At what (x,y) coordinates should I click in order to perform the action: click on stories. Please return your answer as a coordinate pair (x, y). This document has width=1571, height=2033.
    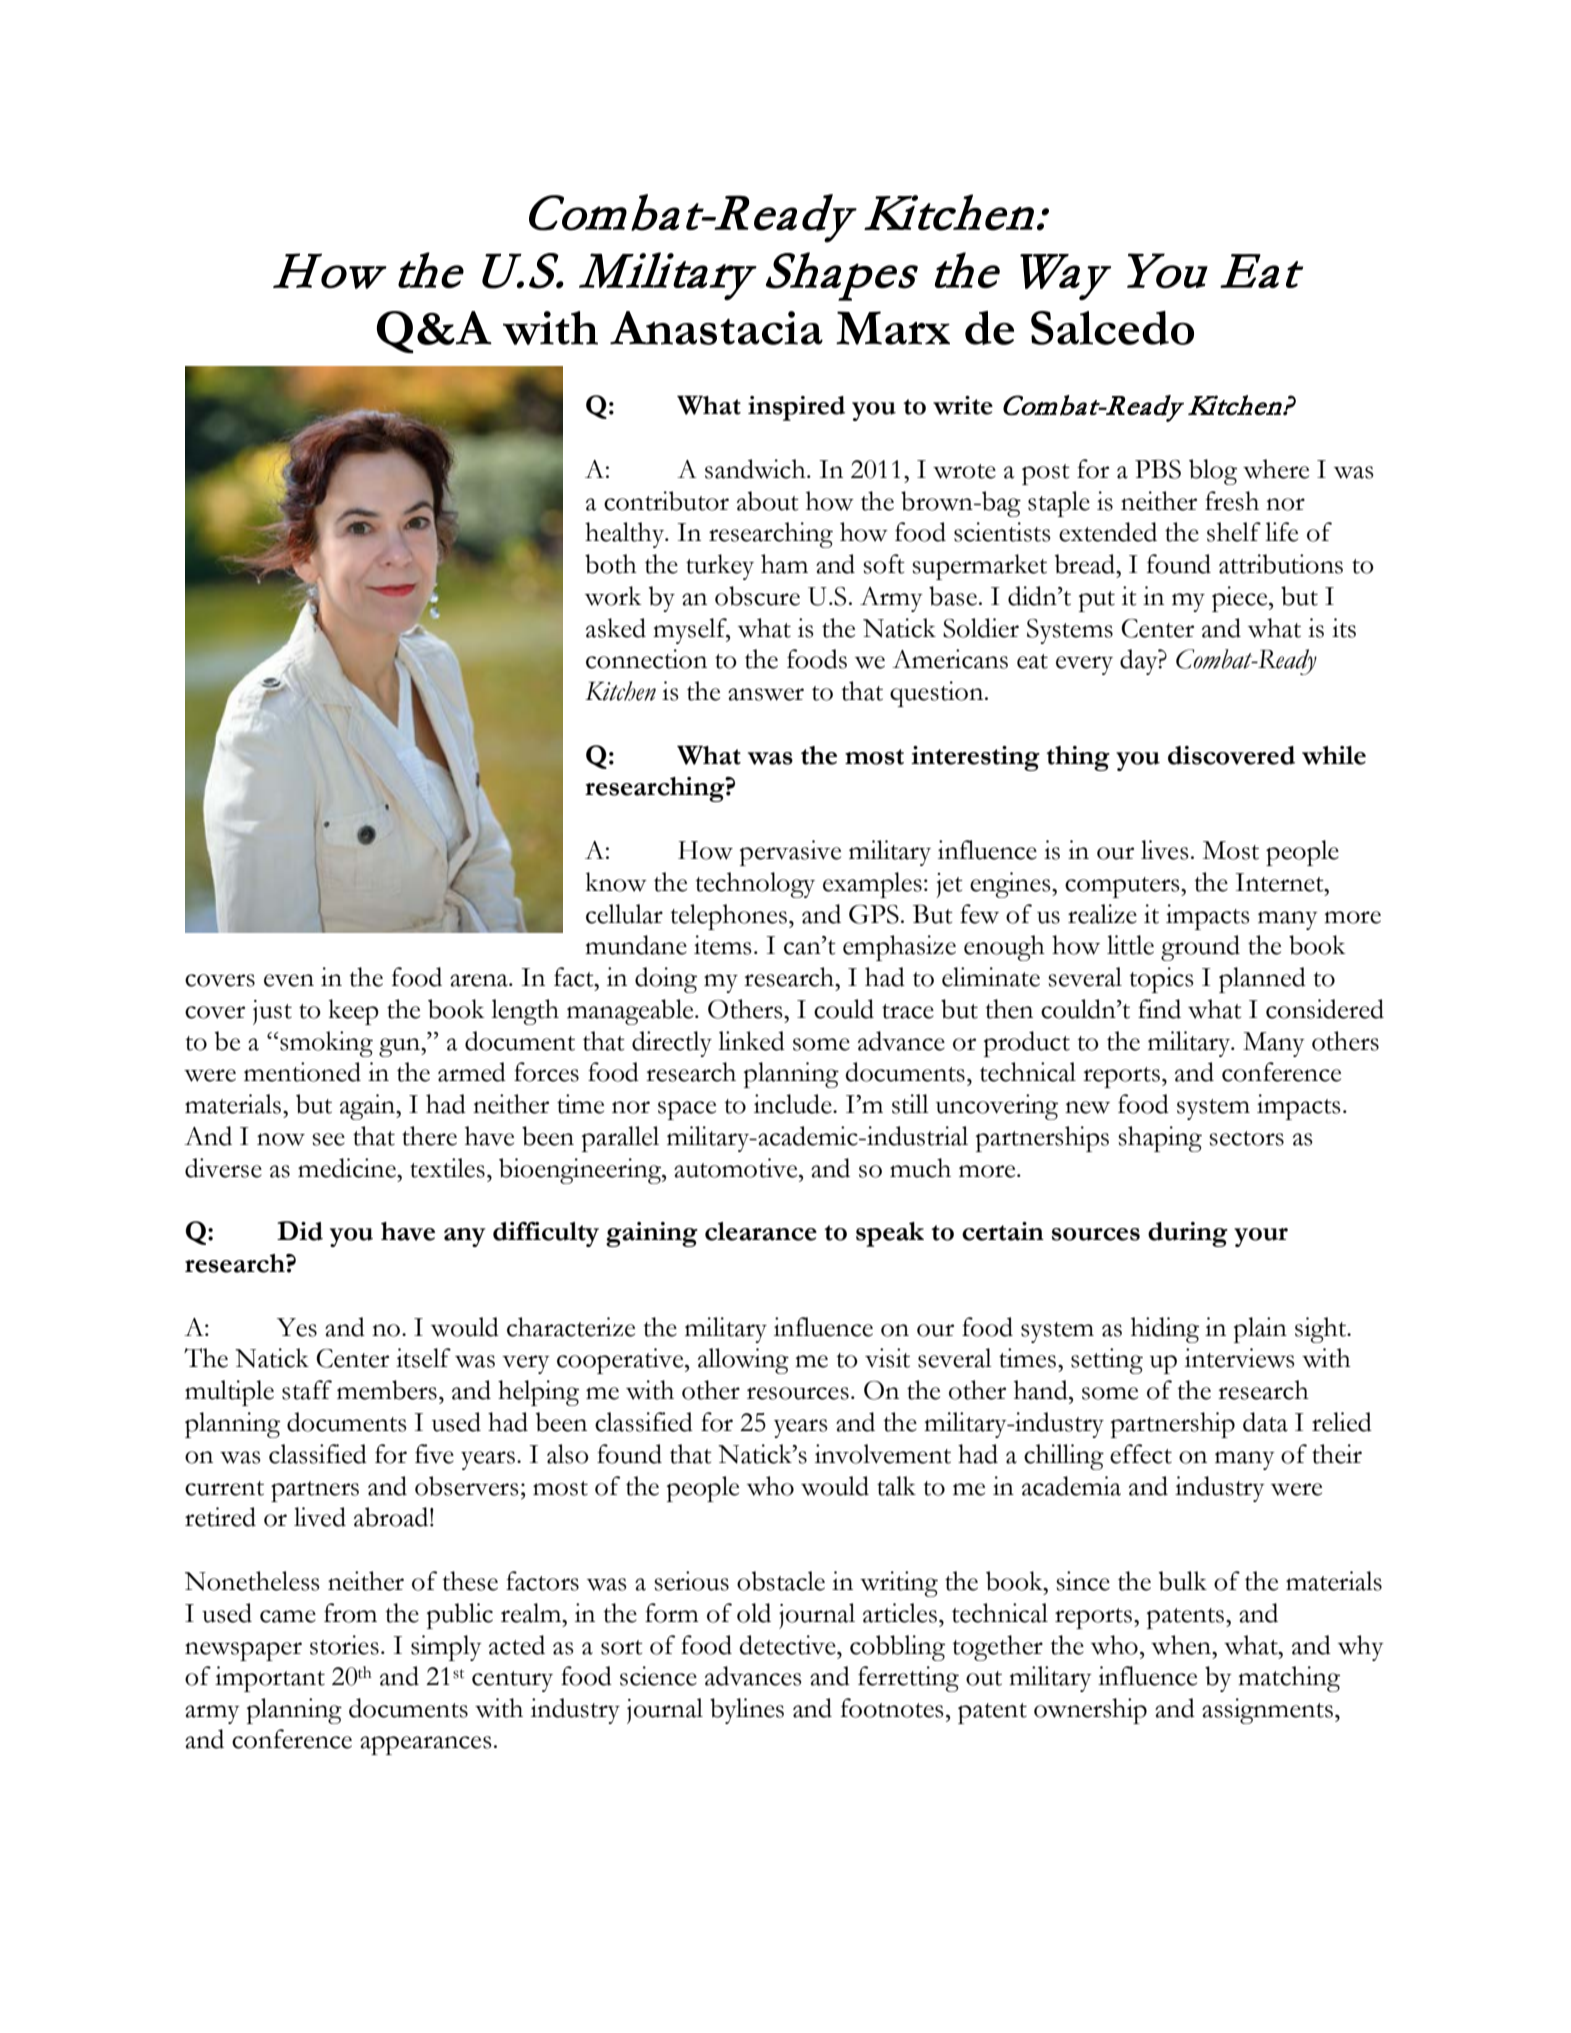
    Looking at the image, I should click on (344, 1645).
